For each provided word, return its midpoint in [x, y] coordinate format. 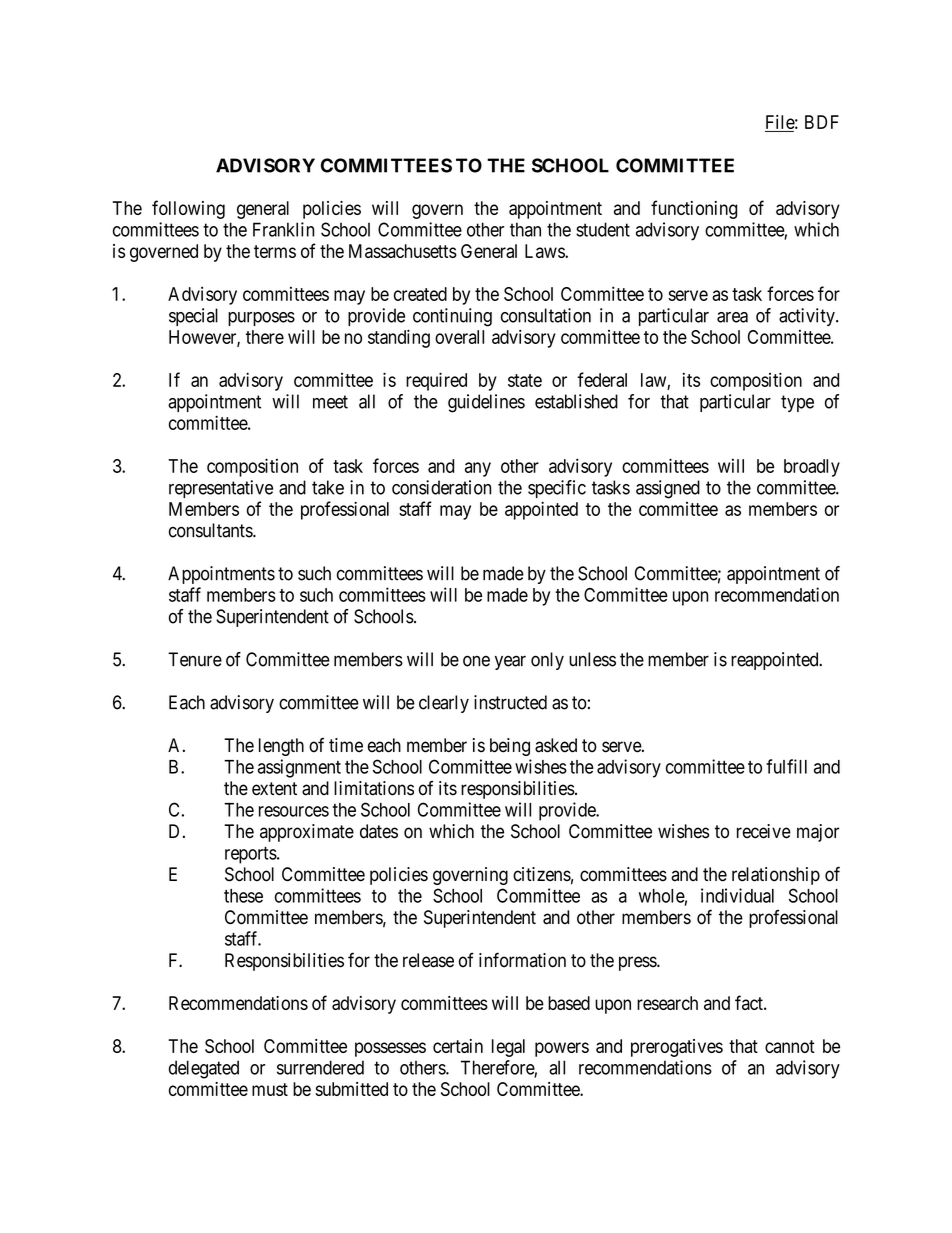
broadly [812, 468]
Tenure [195, 659]
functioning [694, 209]
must [270, 1089]
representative [221, 489]
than [525, 229]
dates [379, 831]
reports [251, 855]
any [478, 469]
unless [592, 659]
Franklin [283, 229]
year [510, 662]
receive [764, 831]
